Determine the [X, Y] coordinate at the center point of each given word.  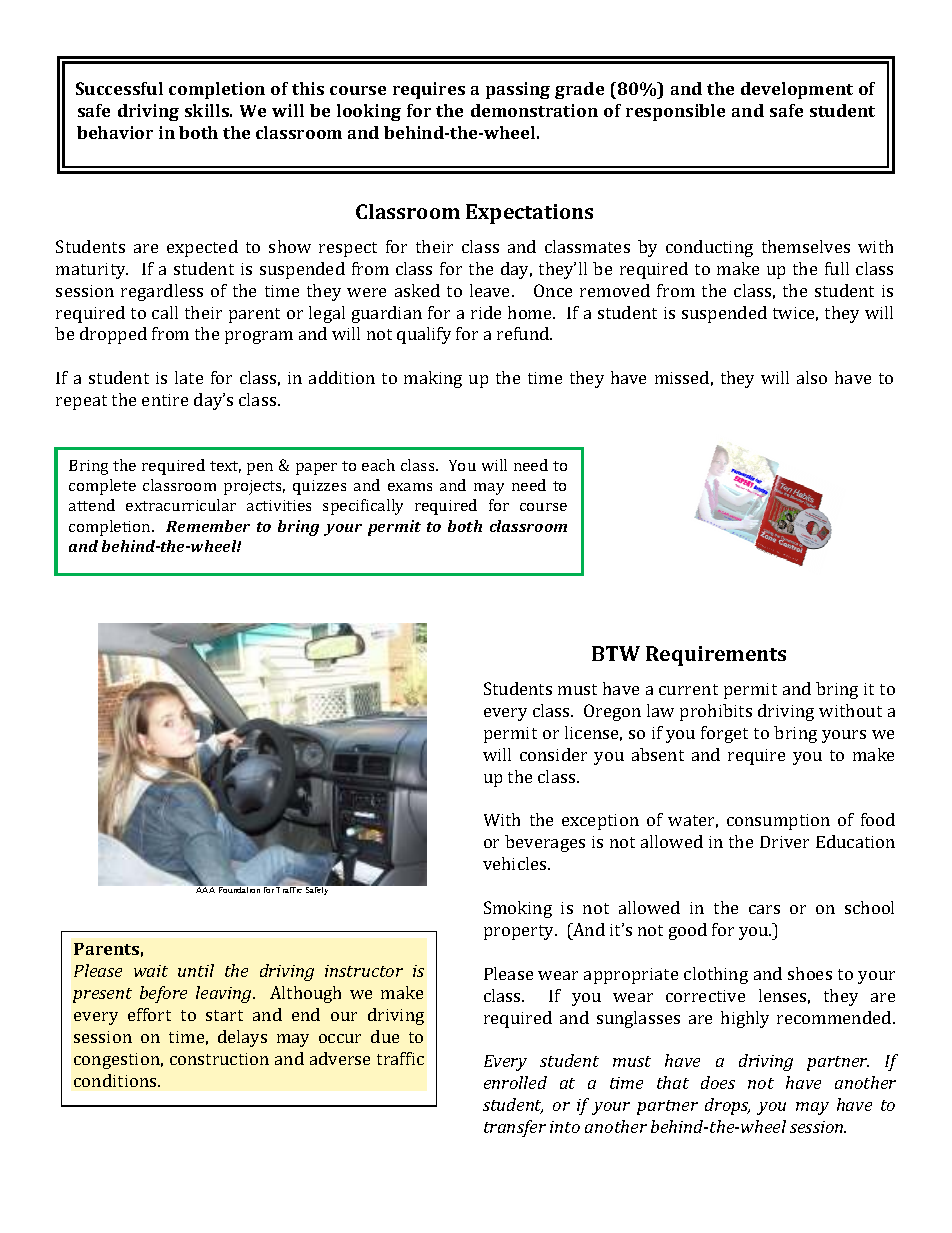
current [688, 689]
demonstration [534, 110]
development [797, 90]
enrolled [515, 1082]
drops [727, 1106]
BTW [616, 653]
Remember [208, 526]
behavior [115, 132]
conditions [116, 1080]
